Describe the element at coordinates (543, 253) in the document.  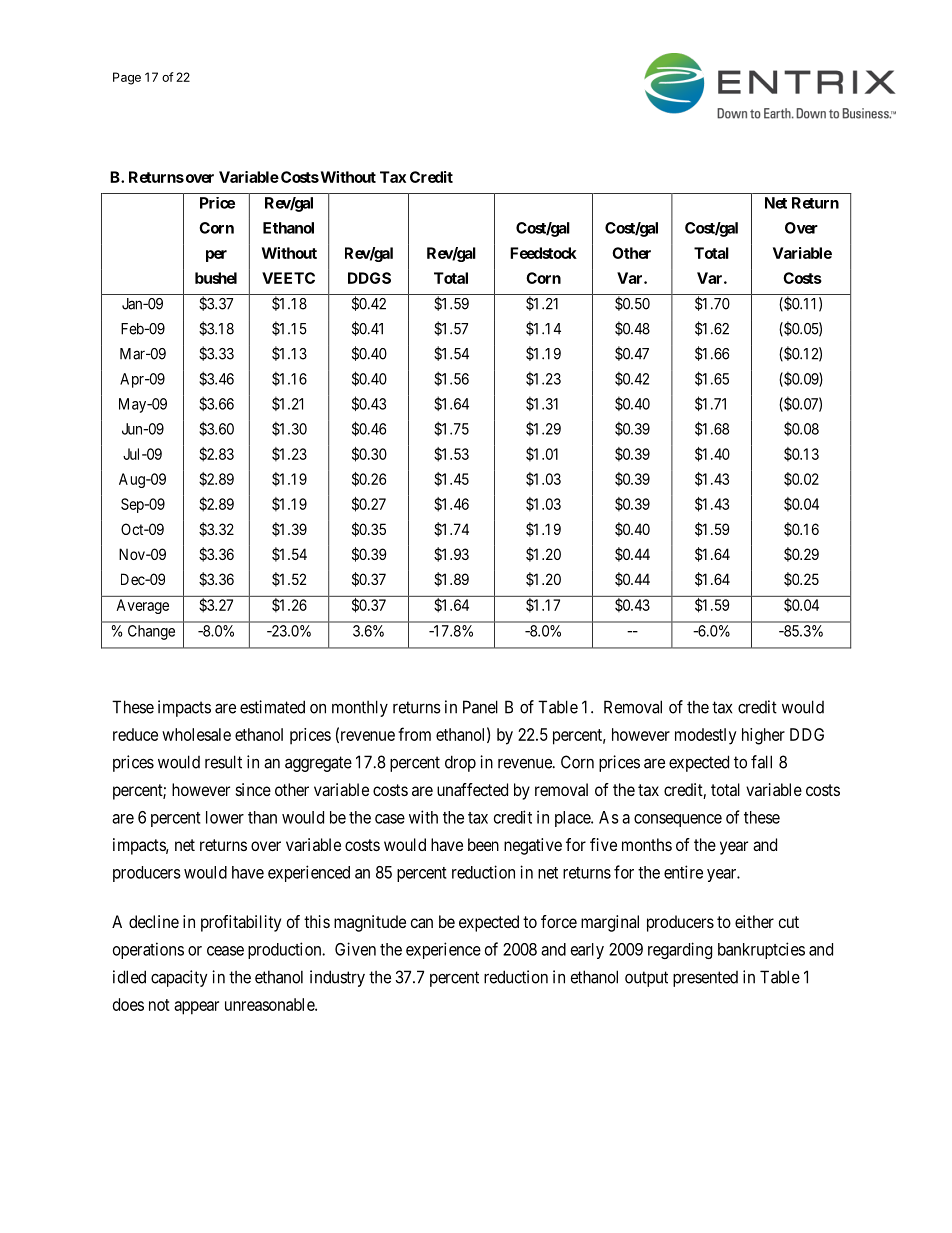
I see `Feedstock` at that location.
